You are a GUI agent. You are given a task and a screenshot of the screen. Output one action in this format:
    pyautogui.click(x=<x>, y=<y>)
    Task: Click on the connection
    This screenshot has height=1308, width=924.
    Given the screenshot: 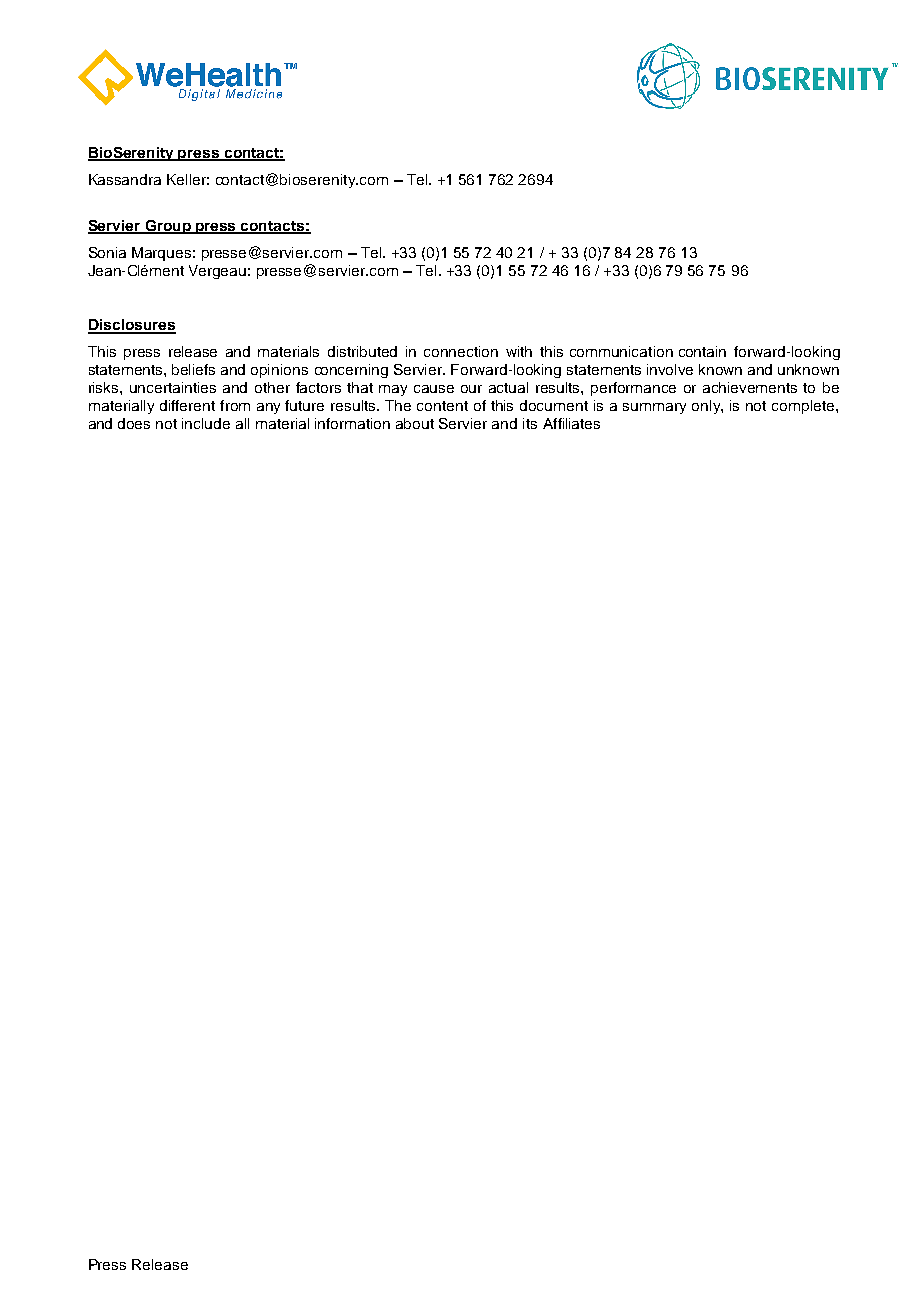 What is the action you would take?
    pyautogui.click(x=461, y=351)
